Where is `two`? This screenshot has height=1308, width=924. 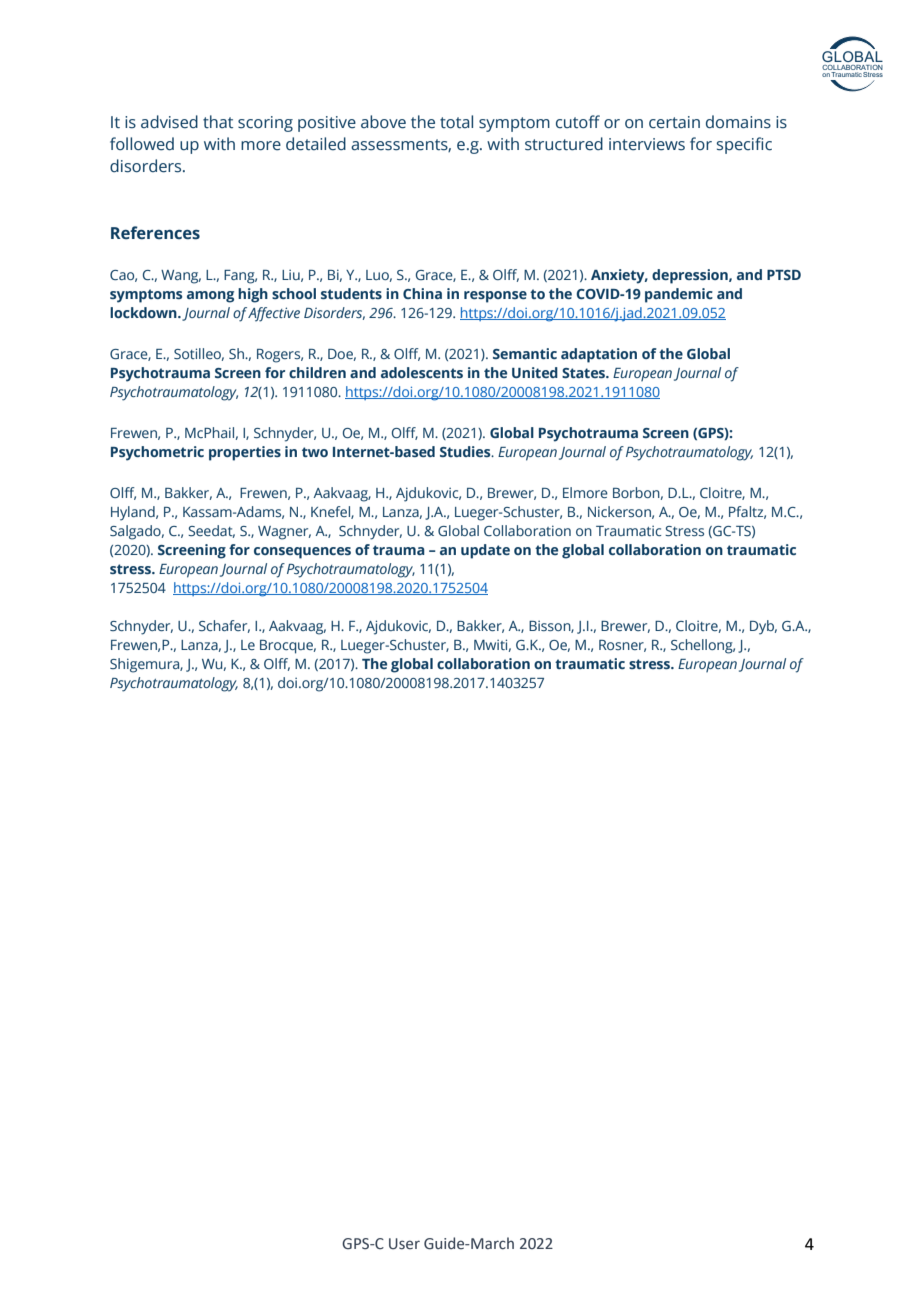 two is located at coordinates (315, 452).
